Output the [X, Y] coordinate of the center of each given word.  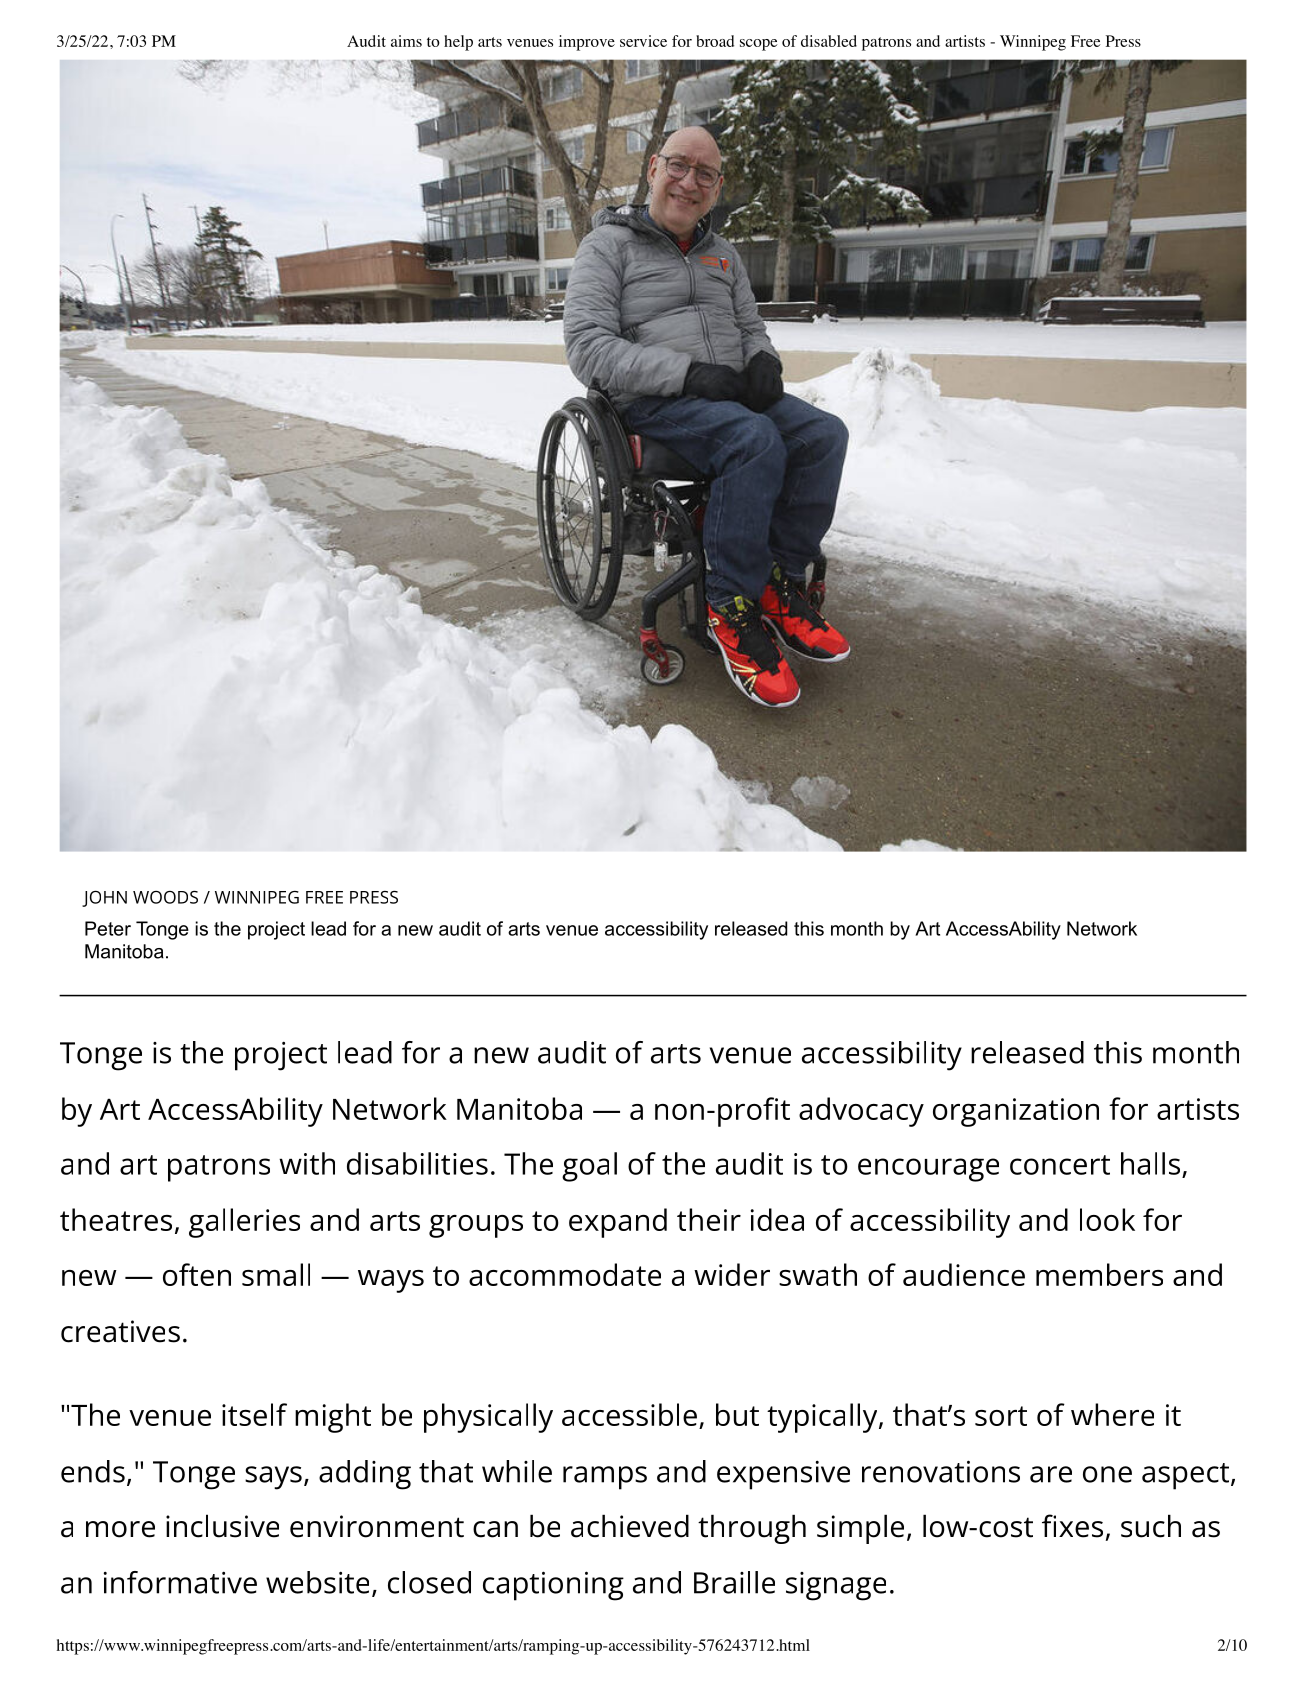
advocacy [861, 1112]
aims [406, 41]
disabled [829, 41]
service [643, 41]
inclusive [222, 1526]
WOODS [165, 897]
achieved [630, 1526]
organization [1016, 1112]
